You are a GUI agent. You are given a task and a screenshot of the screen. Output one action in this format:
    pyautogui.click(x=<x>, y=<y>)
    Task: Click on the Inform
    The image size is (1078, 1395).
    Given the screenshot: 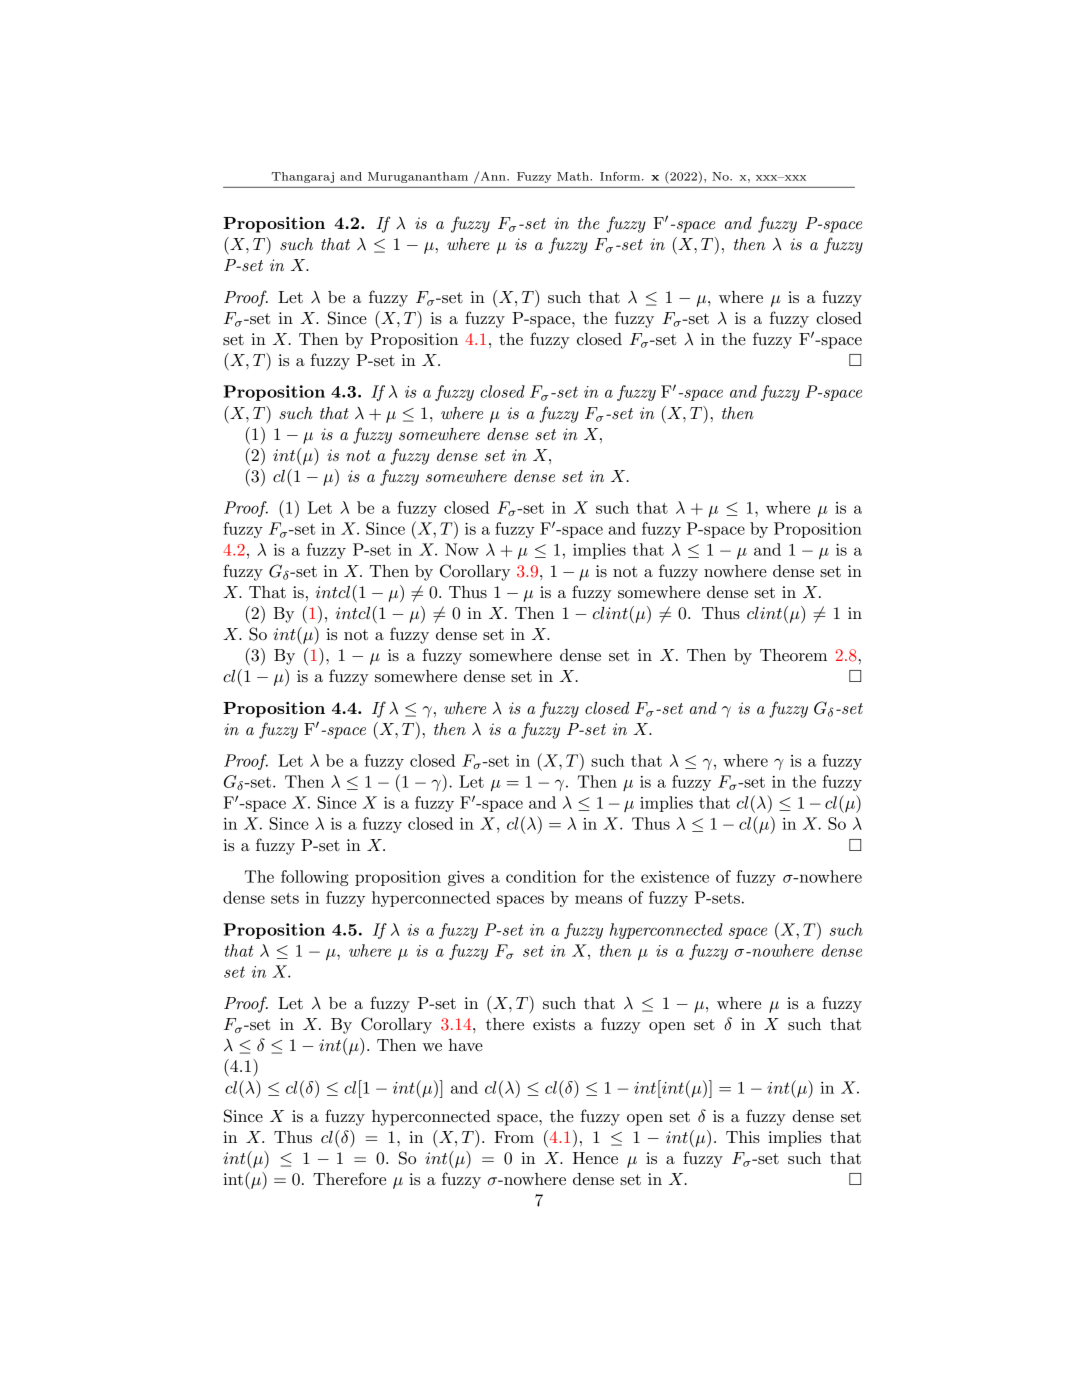 What is the action you would take?
    pyautogui.click(x=621, y=176)
